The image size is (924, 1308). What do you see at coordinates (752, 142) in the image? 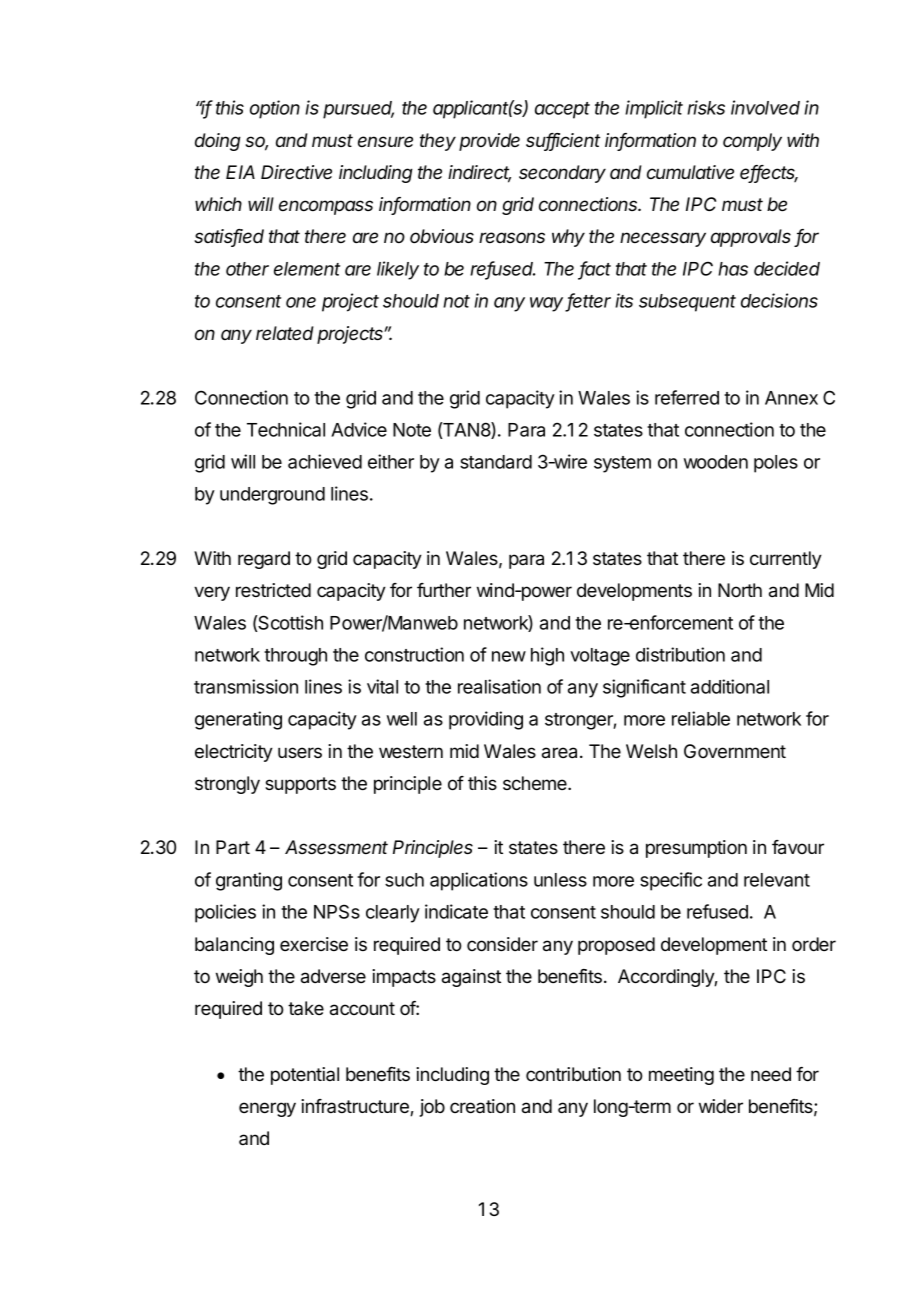
I see `comply` at bounding box center [752, 142].
